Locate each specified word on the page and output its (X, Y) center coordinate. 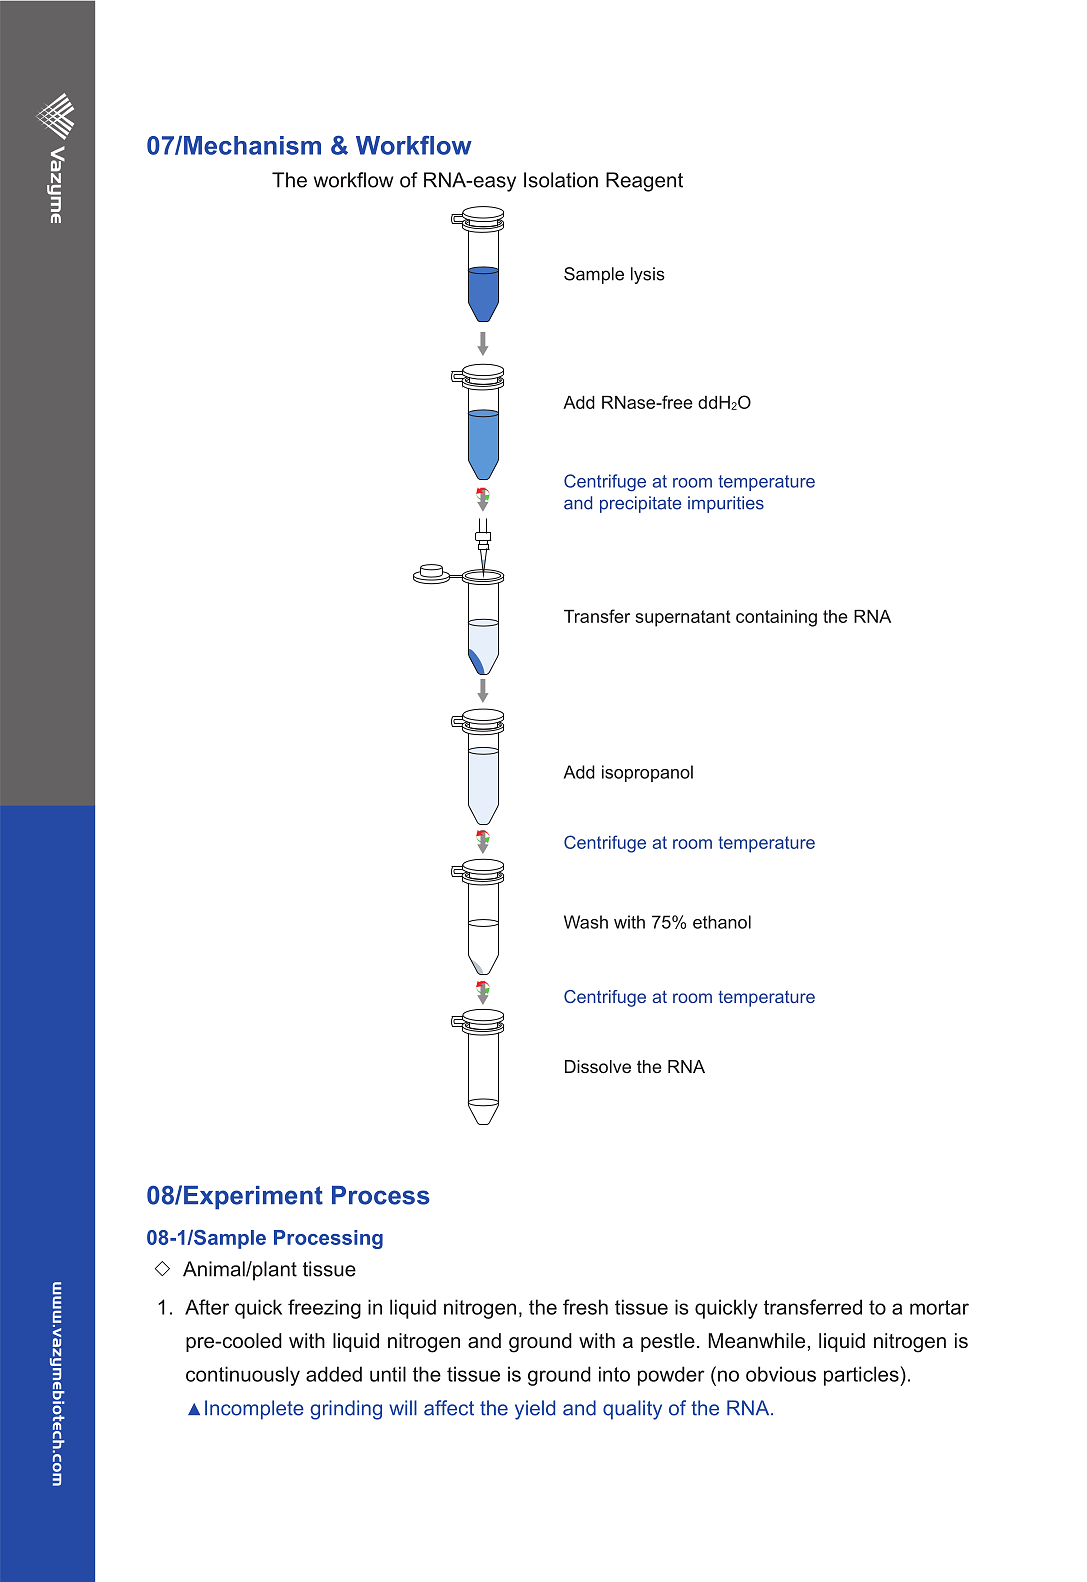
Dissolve (598, 1066)
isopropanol (647, 773)
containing (776, 618)
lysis (648, 275)
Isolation (561, 180)
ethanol (722, 922)
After (207, 1307)
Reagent (644, 182)
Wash (586, 922)
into (614, 1374)
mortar (939, 1307)
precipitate (640, 504)
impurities (726, 504)
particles (862, 1376)
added (334, 1374)
